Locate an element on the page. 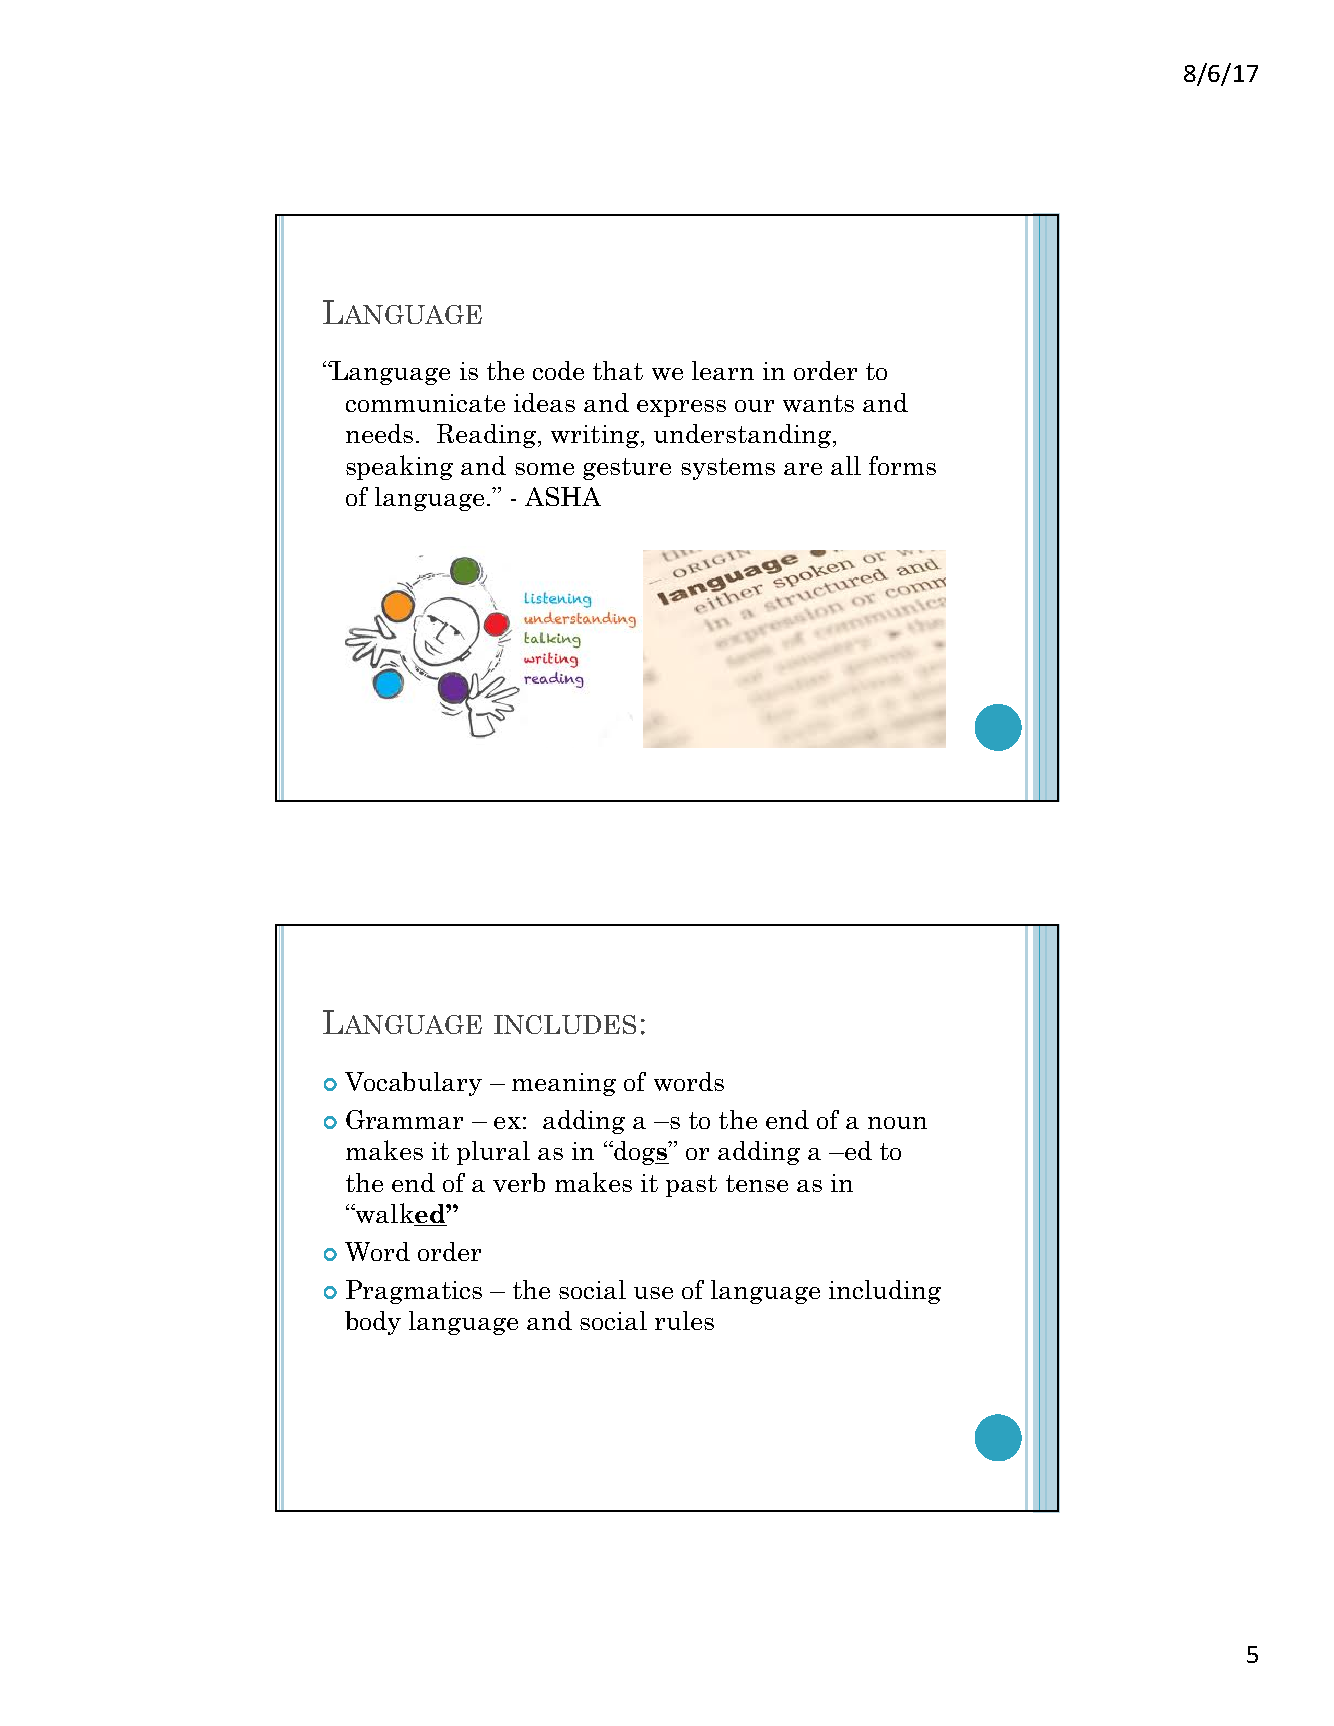 This document has height=1726, width=1334. including is located at coordinates (885, 1292).
